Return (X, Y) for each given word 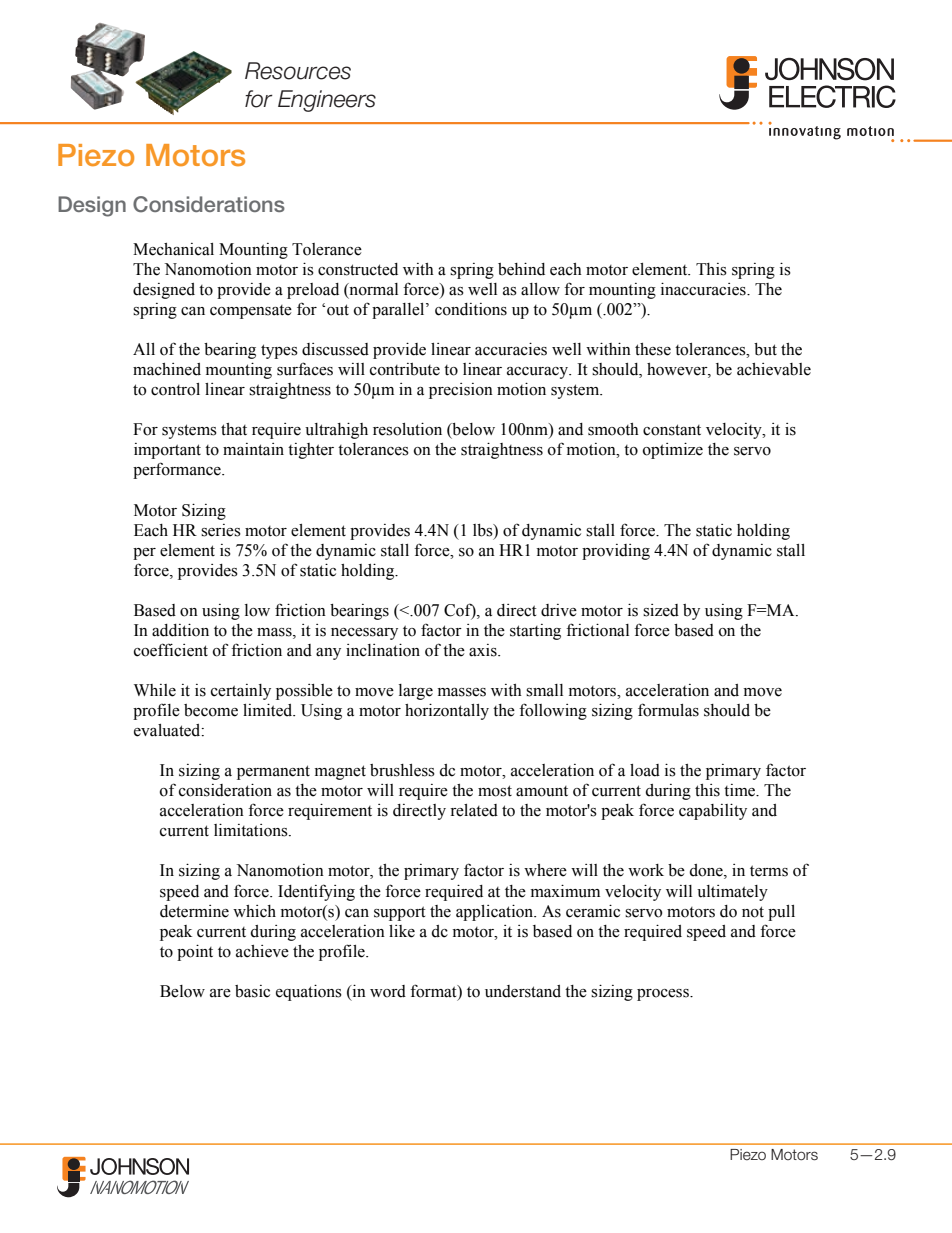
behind (521, 269)
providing (616, 552)
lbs (484, 530)
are (220, 993)
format (434, 991)
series (221, 530)
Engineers (327, 101)
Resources (298, 71)
